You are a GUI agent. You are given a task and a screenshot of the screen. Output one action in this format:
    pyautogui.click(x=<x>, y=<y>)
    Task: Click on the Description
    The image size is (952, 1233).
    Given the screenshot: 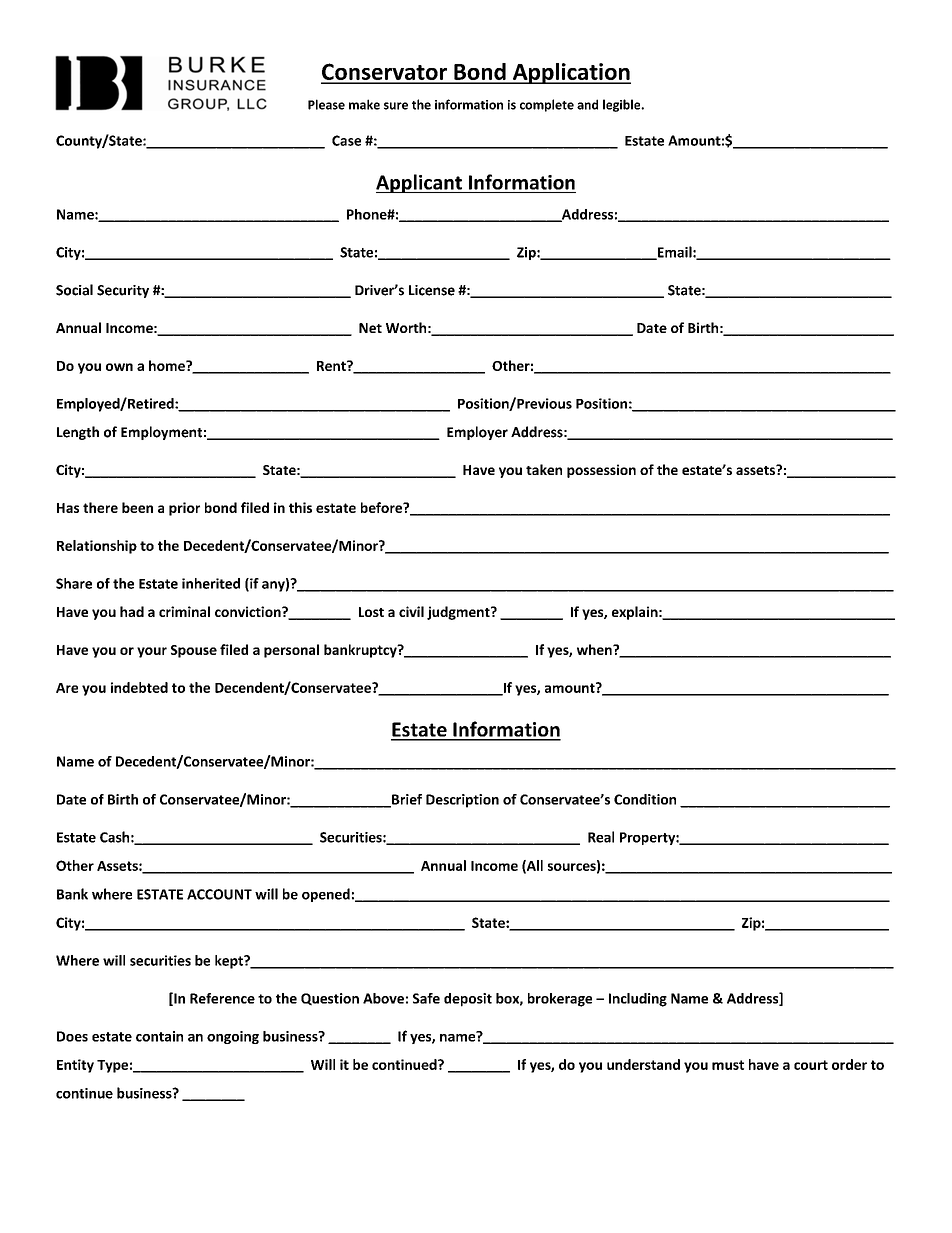 What is the action you would take?
    pyautogui.click(x=462, y=801)
